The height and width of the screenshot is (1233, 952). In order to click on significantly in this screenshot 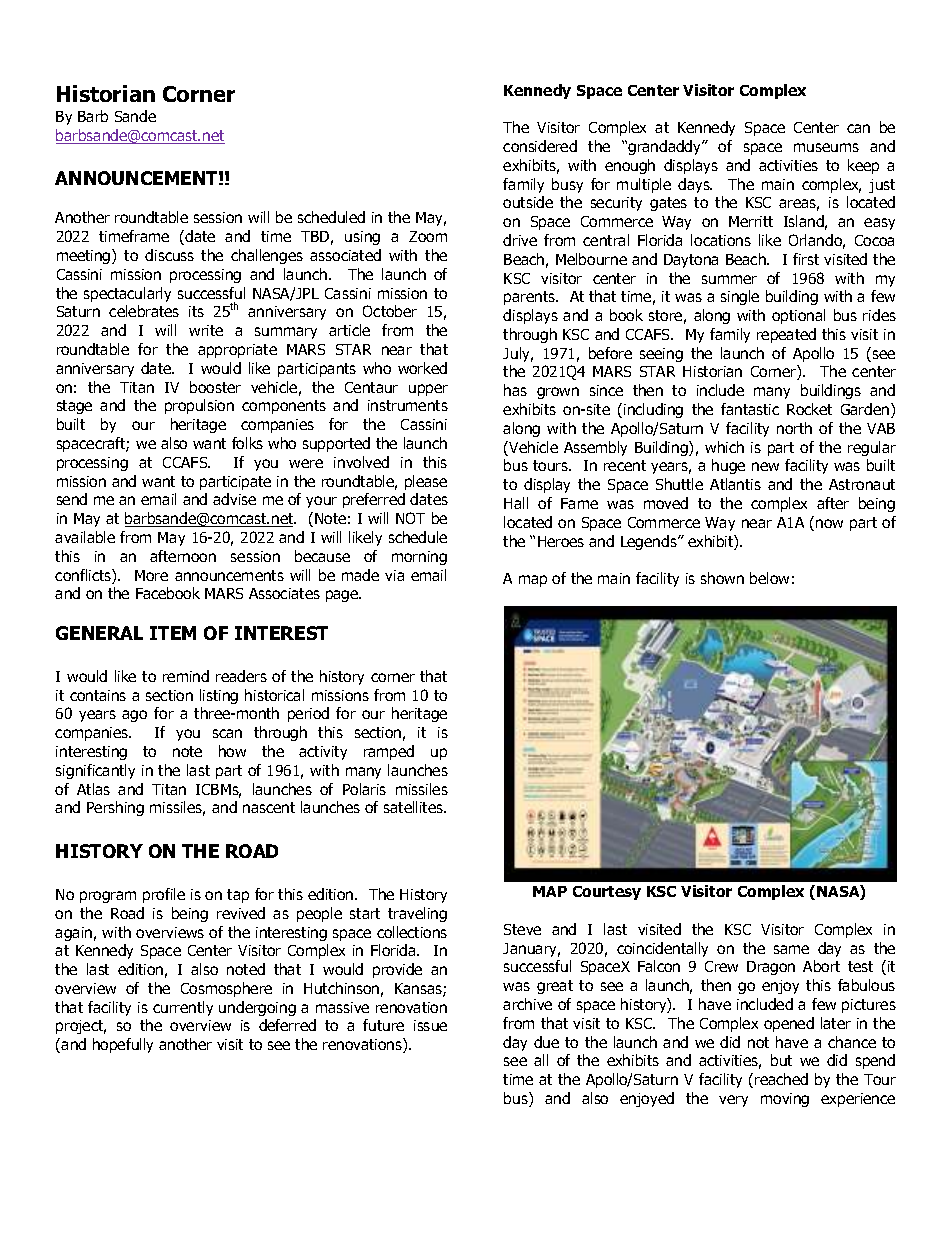, I will do `click(95, 771)`.
